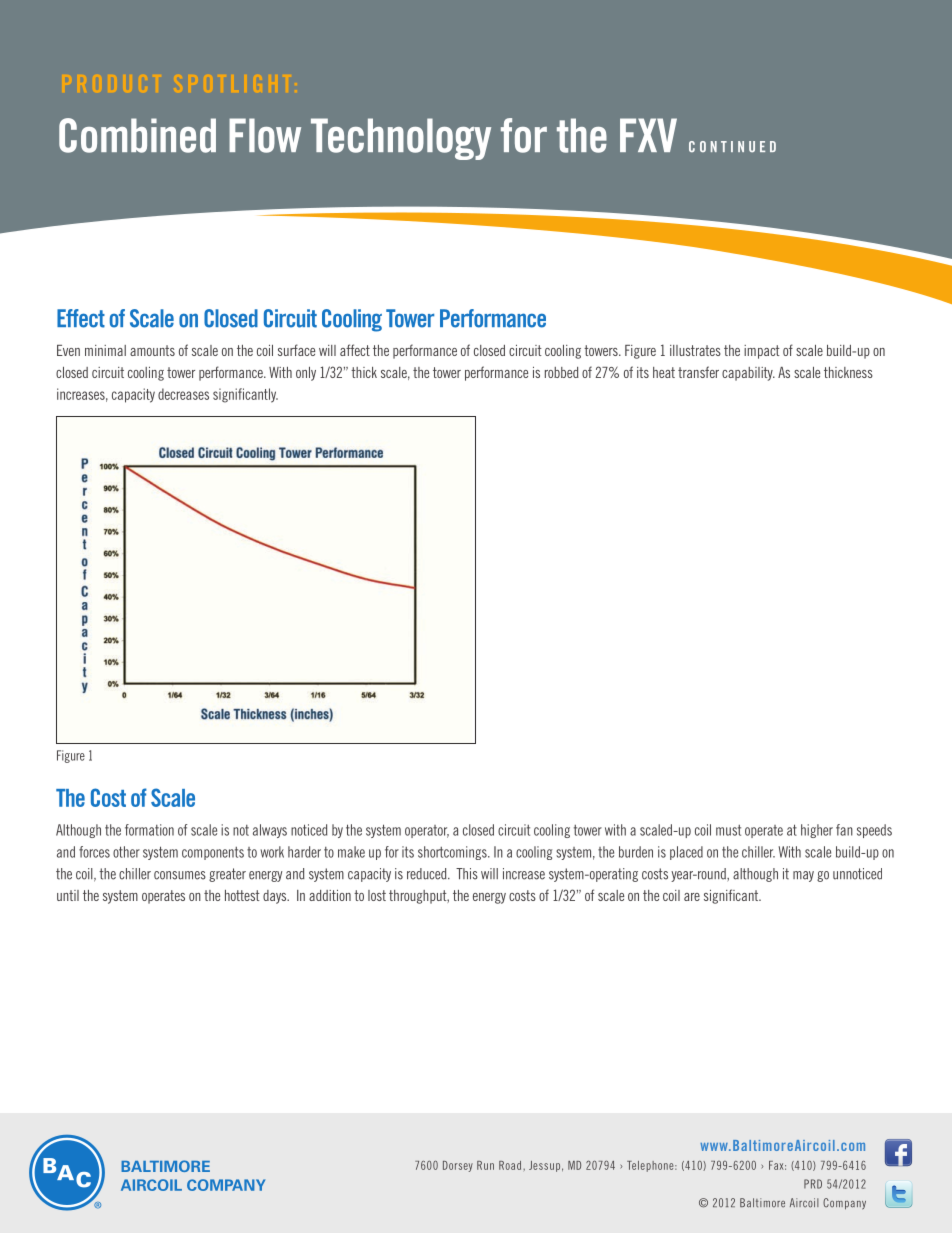 This screenshot has width=952, height=1233. What do you see at coordinates (803, 876) in the screenshot?
I see `may` at bounding box center [803, 876].
